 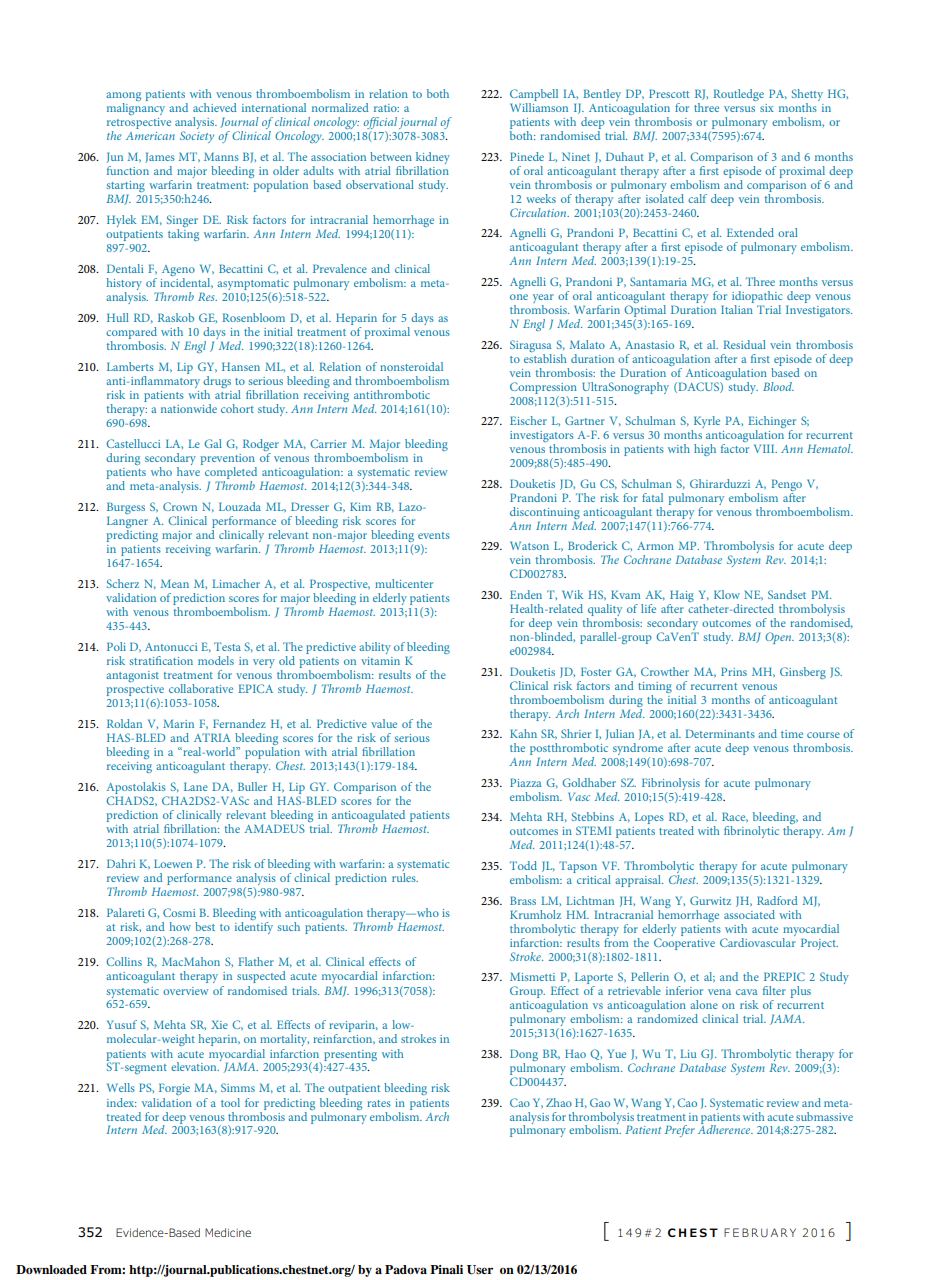 What do you see at coordinates (720, 733) in the image?
I see `Determinants` at bounding box center [720, 733].
